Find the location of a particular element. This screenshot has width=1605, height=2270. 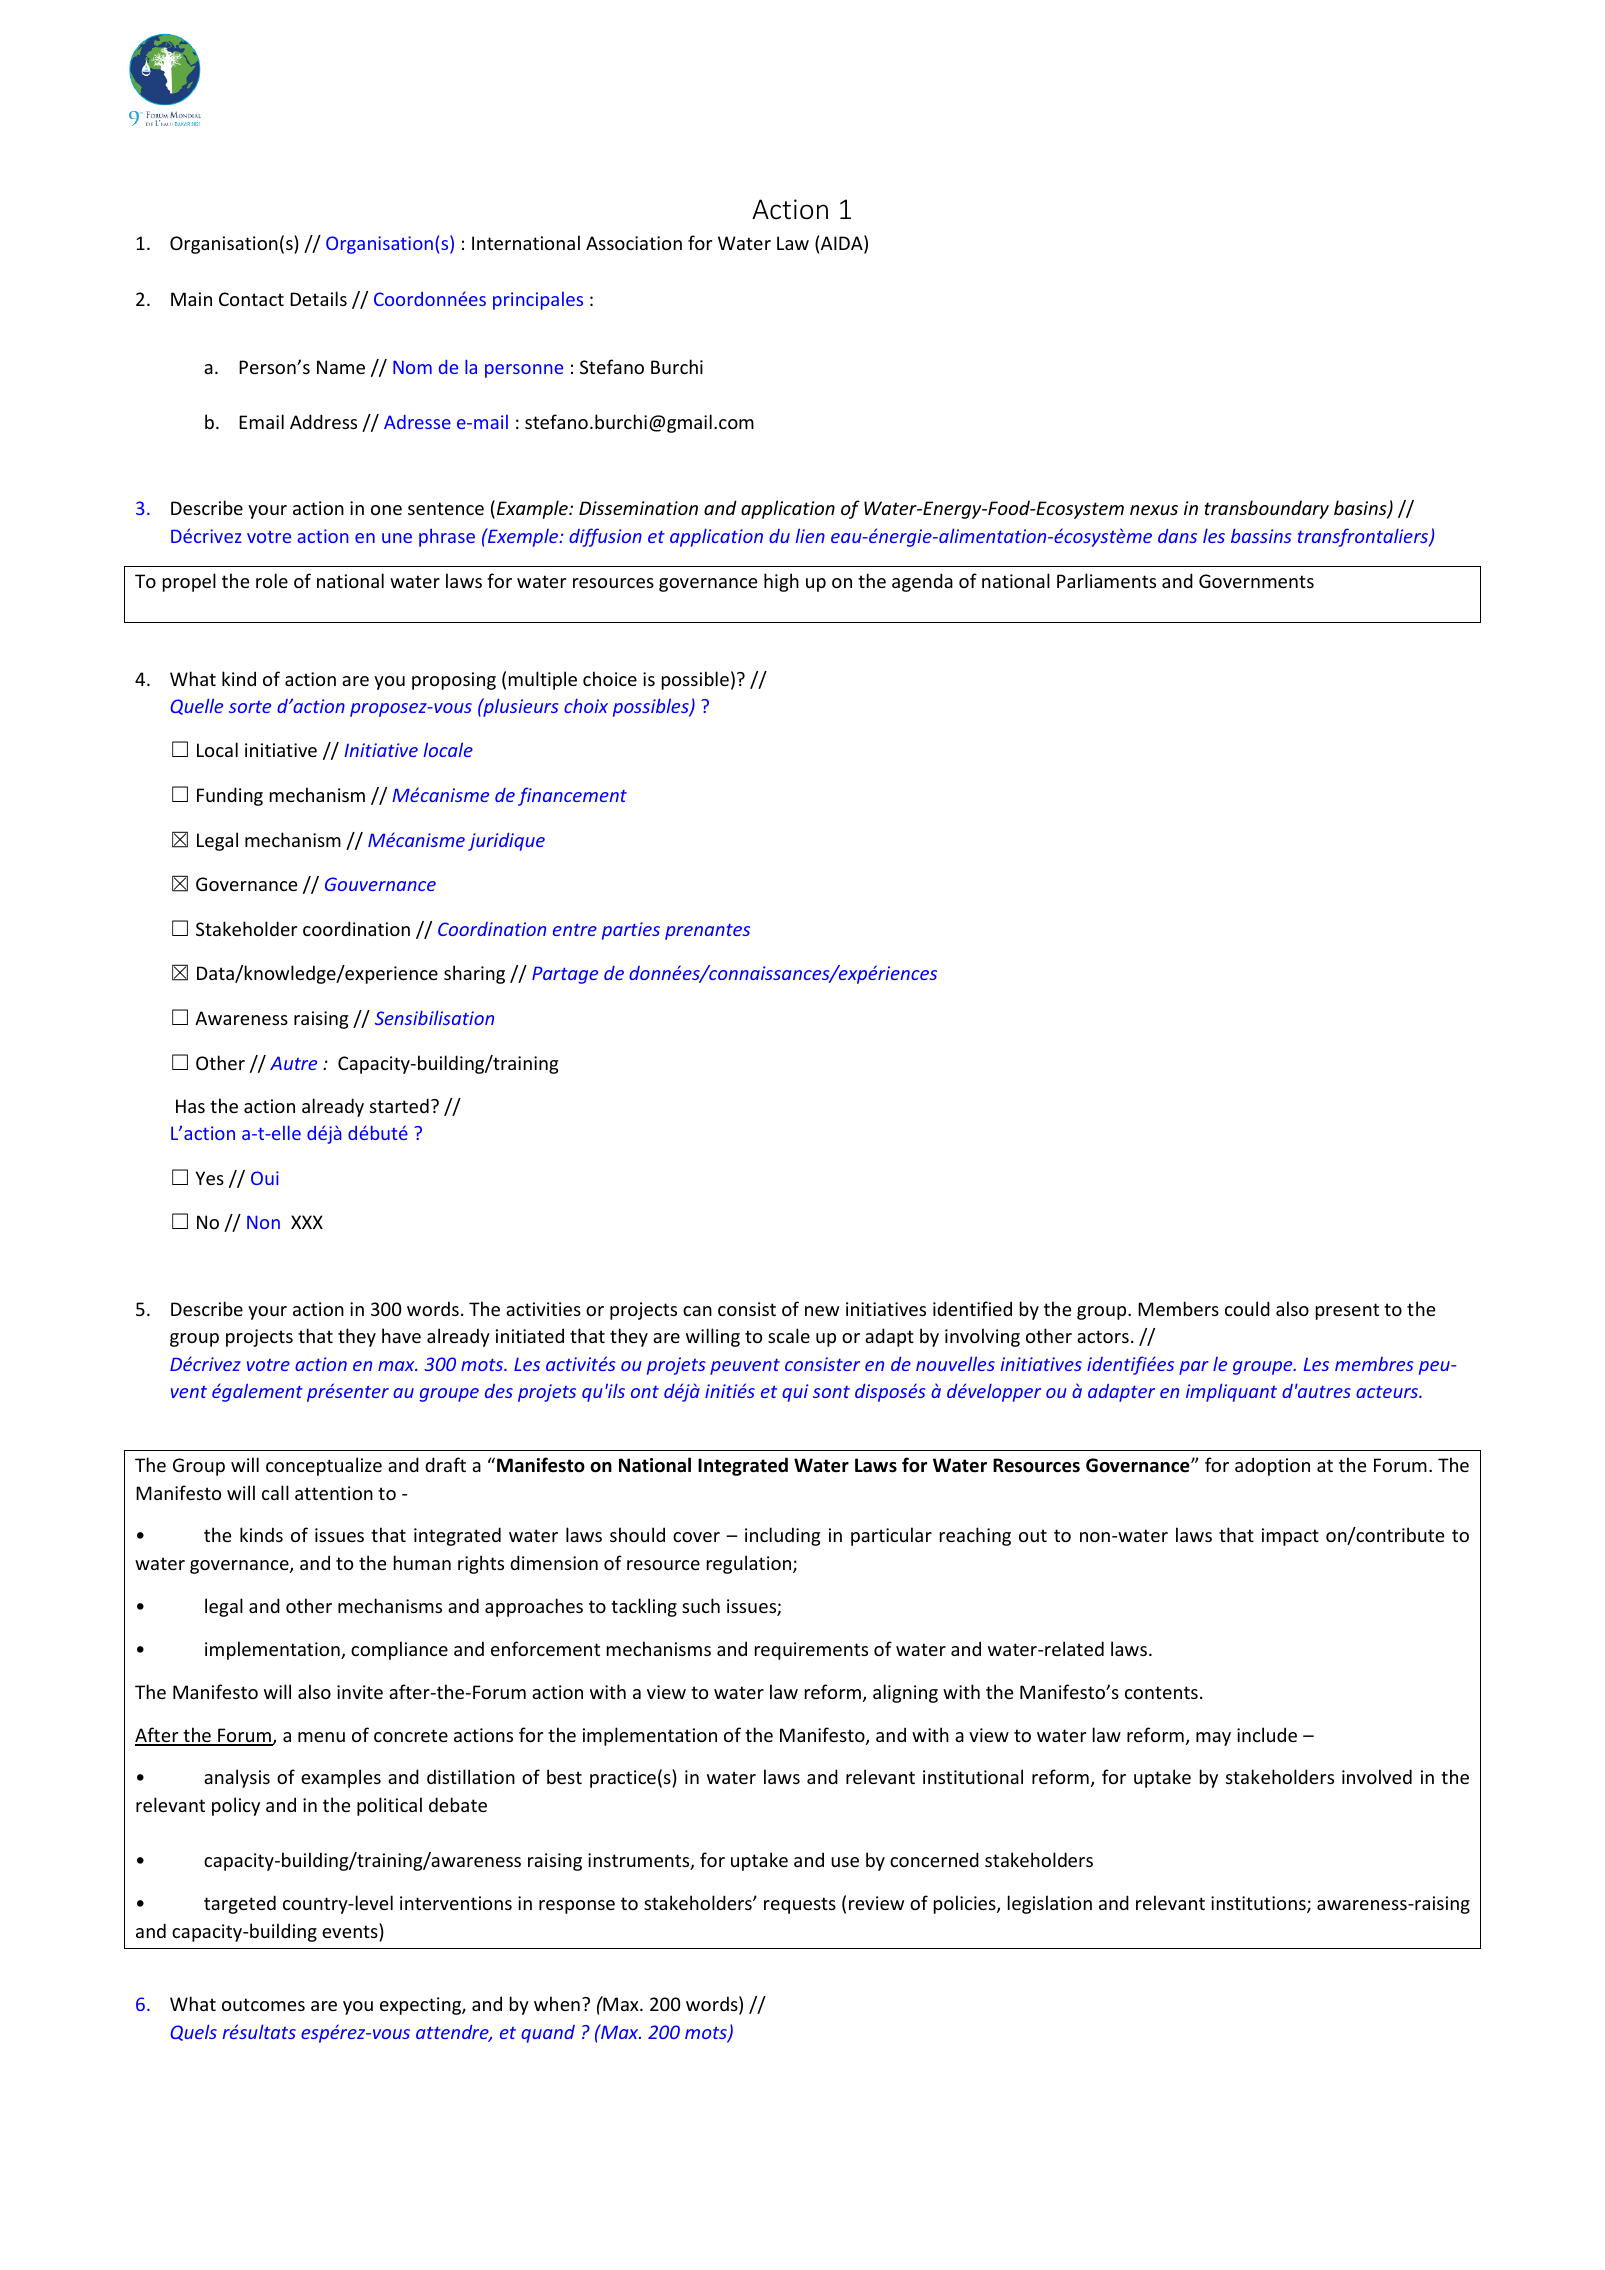

nexus is located at coordinates (1154, 510).
